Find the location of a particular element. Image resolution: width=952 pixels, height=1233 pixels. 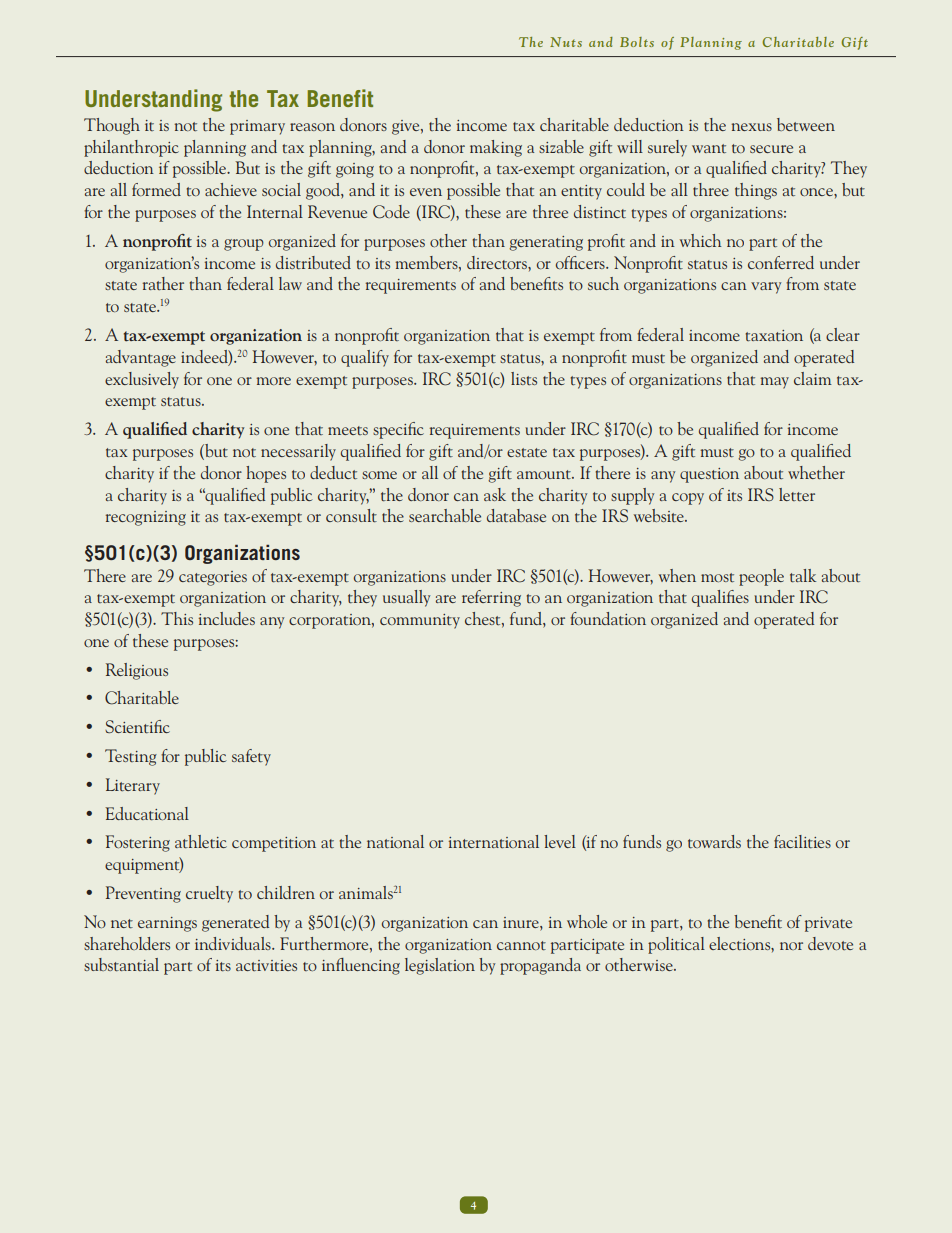

secure is located at coordinates (771, 149).
